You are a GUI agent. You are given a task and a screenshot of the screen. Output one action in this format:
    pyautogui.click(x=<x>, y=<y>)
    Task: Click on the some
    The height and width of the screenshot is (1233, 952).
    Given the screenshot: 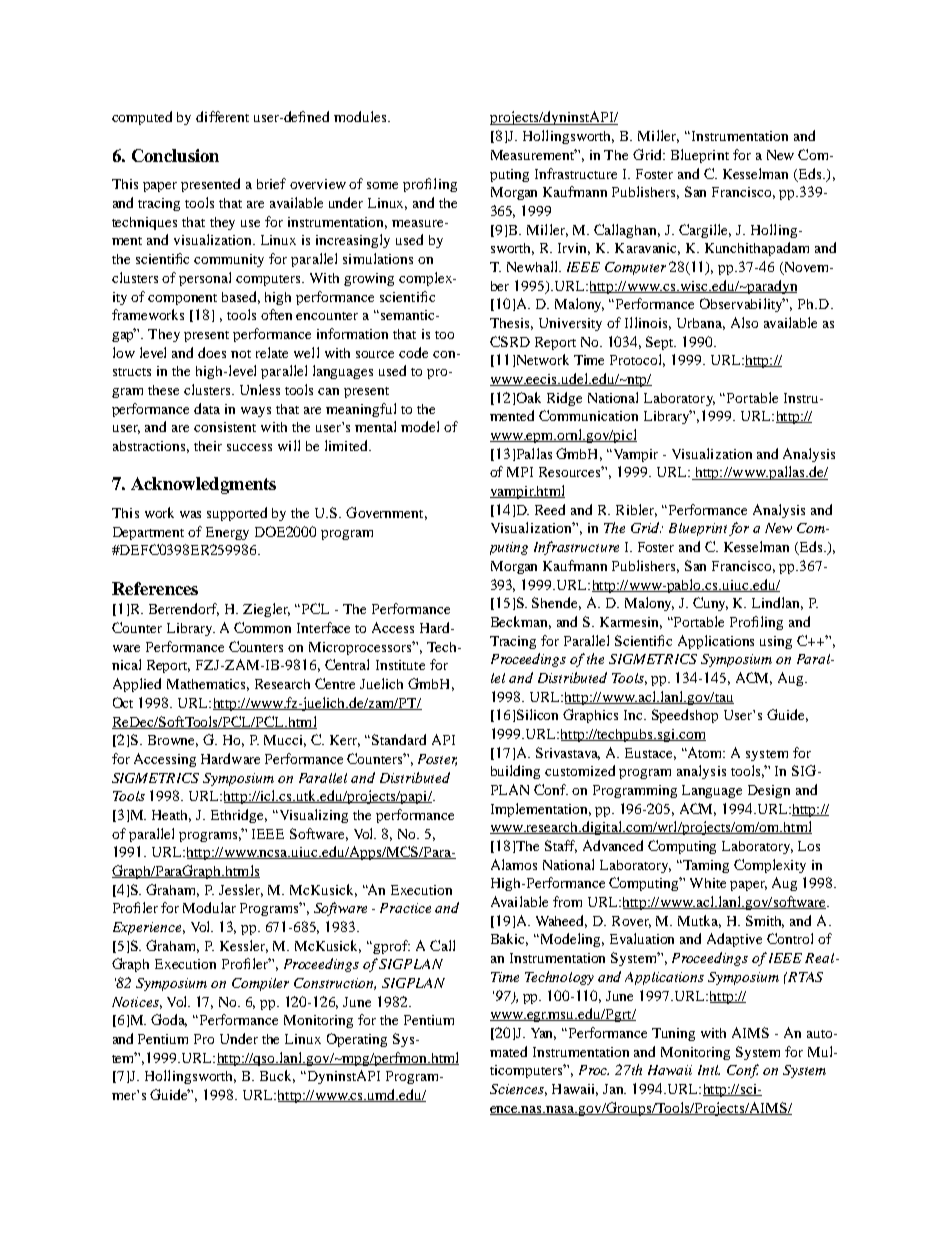 What is the action you would take?
    pyautogui.click(x=382, y=185)
